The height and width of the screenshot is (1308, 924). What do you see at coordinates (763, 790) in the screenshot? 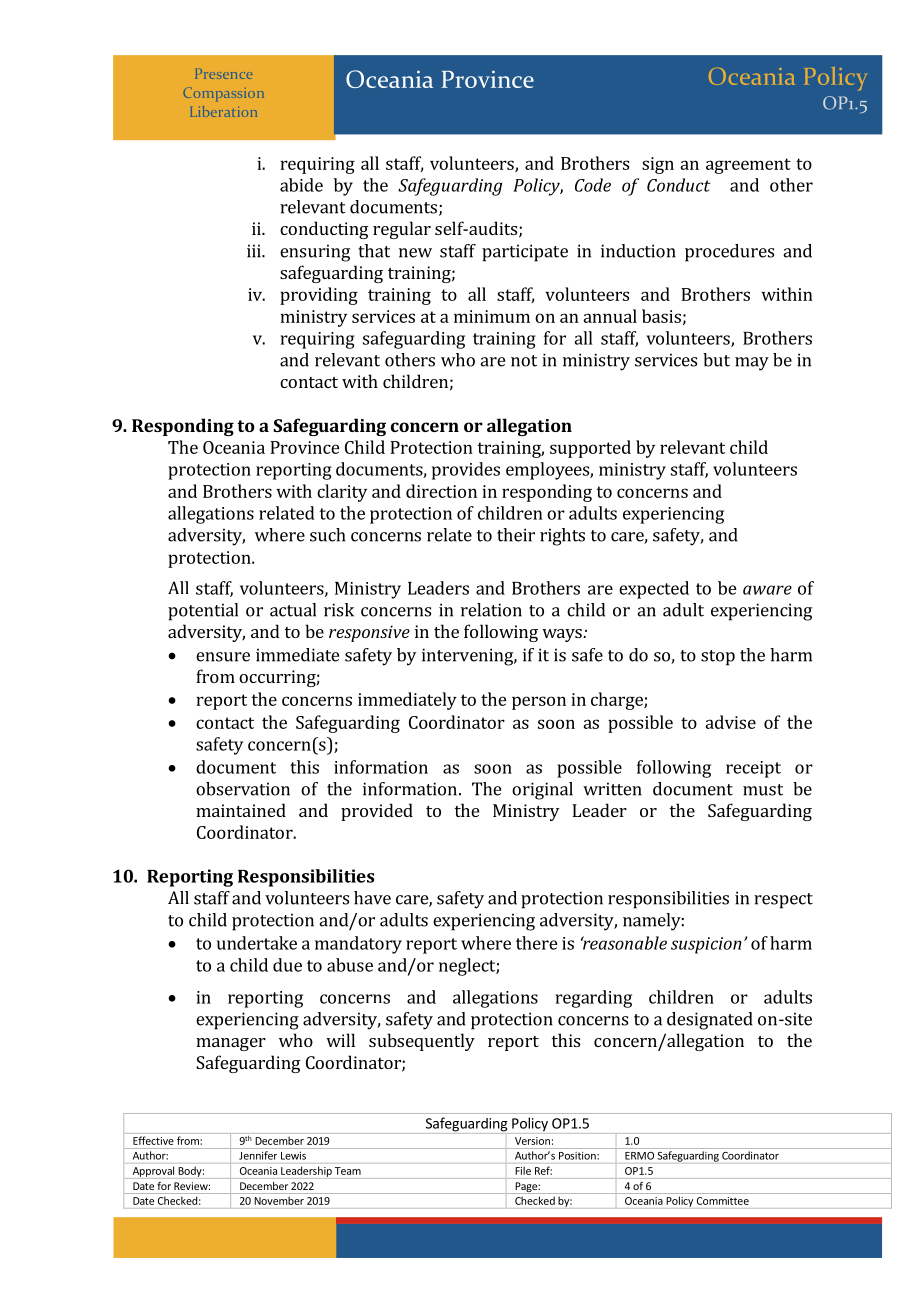
I see `must` at bounding box center [763, 790].
